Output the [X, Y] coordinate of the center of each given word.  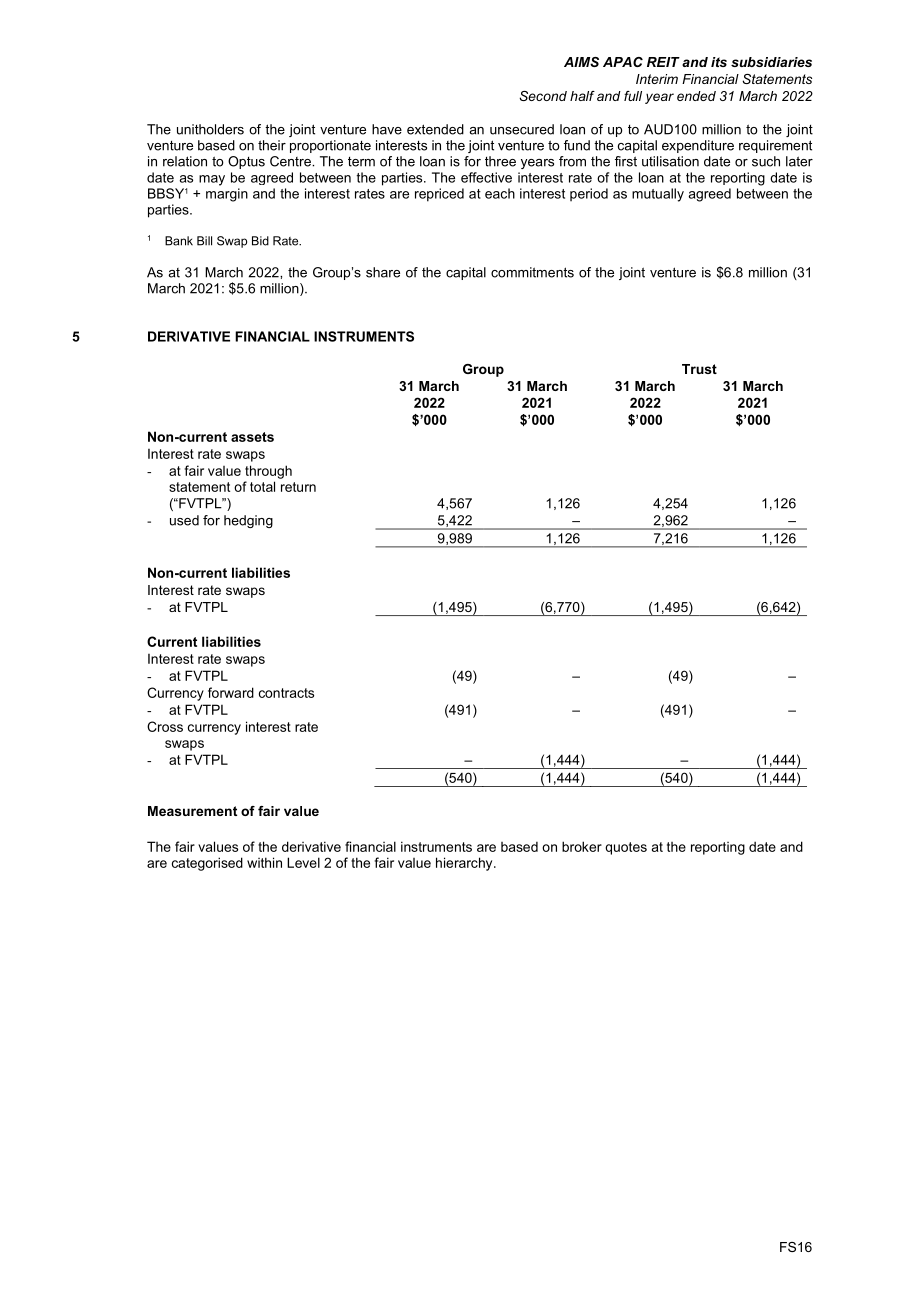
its [719, 62]
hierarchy [465, 864]
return [298, 487]
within [264, 862]
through [268, 472]
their [272, 145]
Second [543, 96]
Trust [699, 369]
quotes [626, 848]
